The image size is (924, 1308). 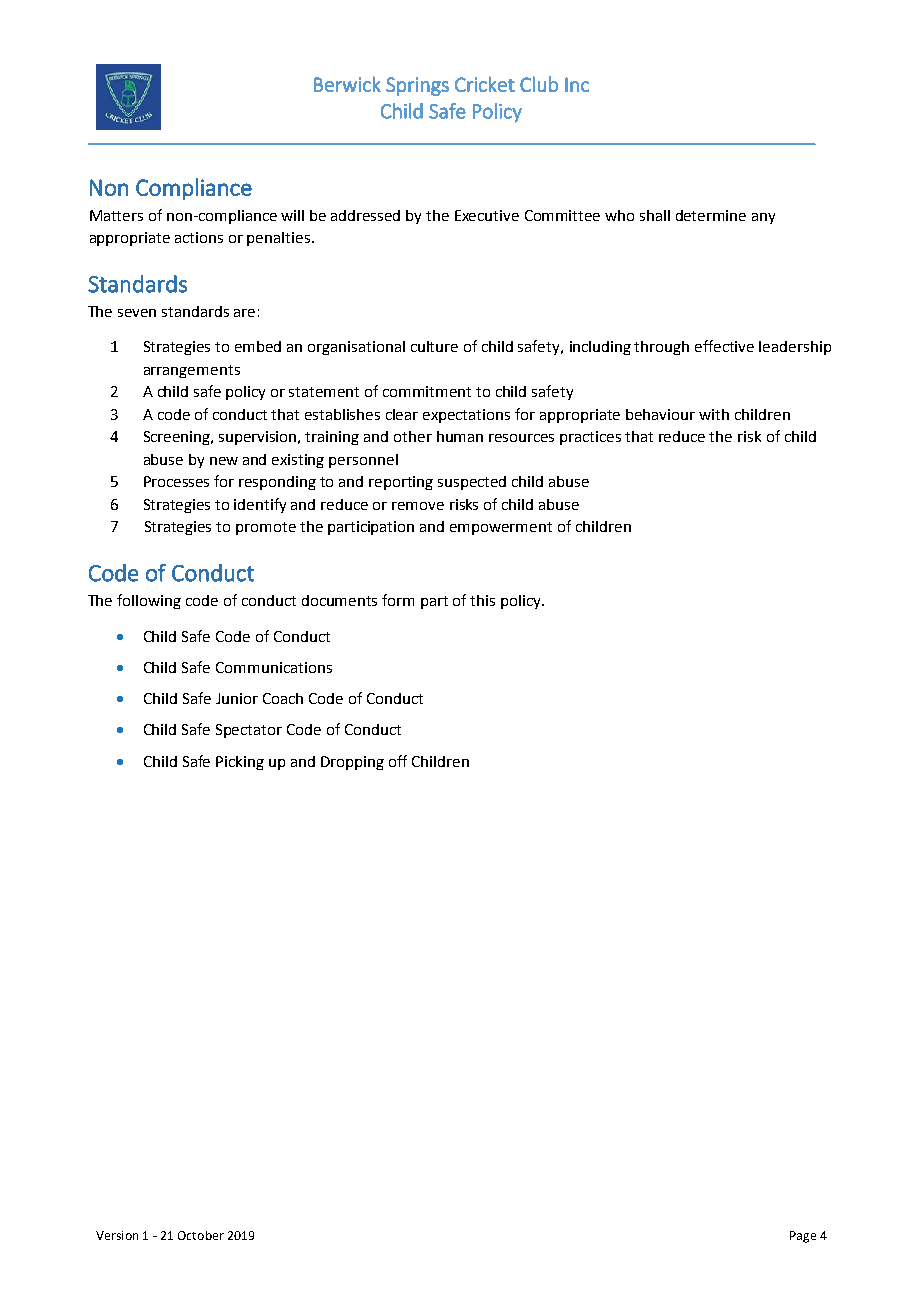 What do you see at coordinates (803, 1237) in the screenshot?
I see `Page` at bounding box center [803, 1237].
